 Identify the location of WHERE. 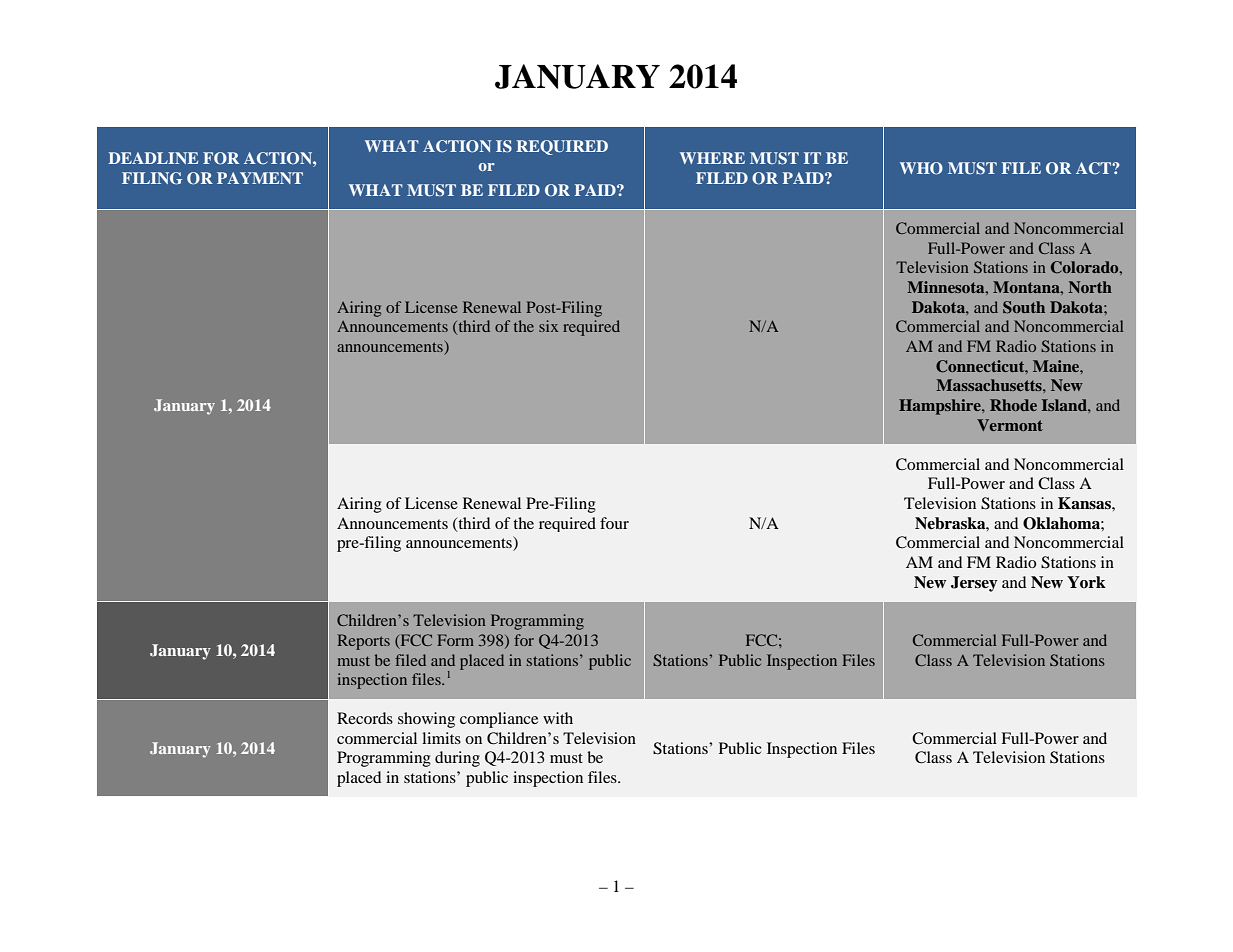
(712, 158).
